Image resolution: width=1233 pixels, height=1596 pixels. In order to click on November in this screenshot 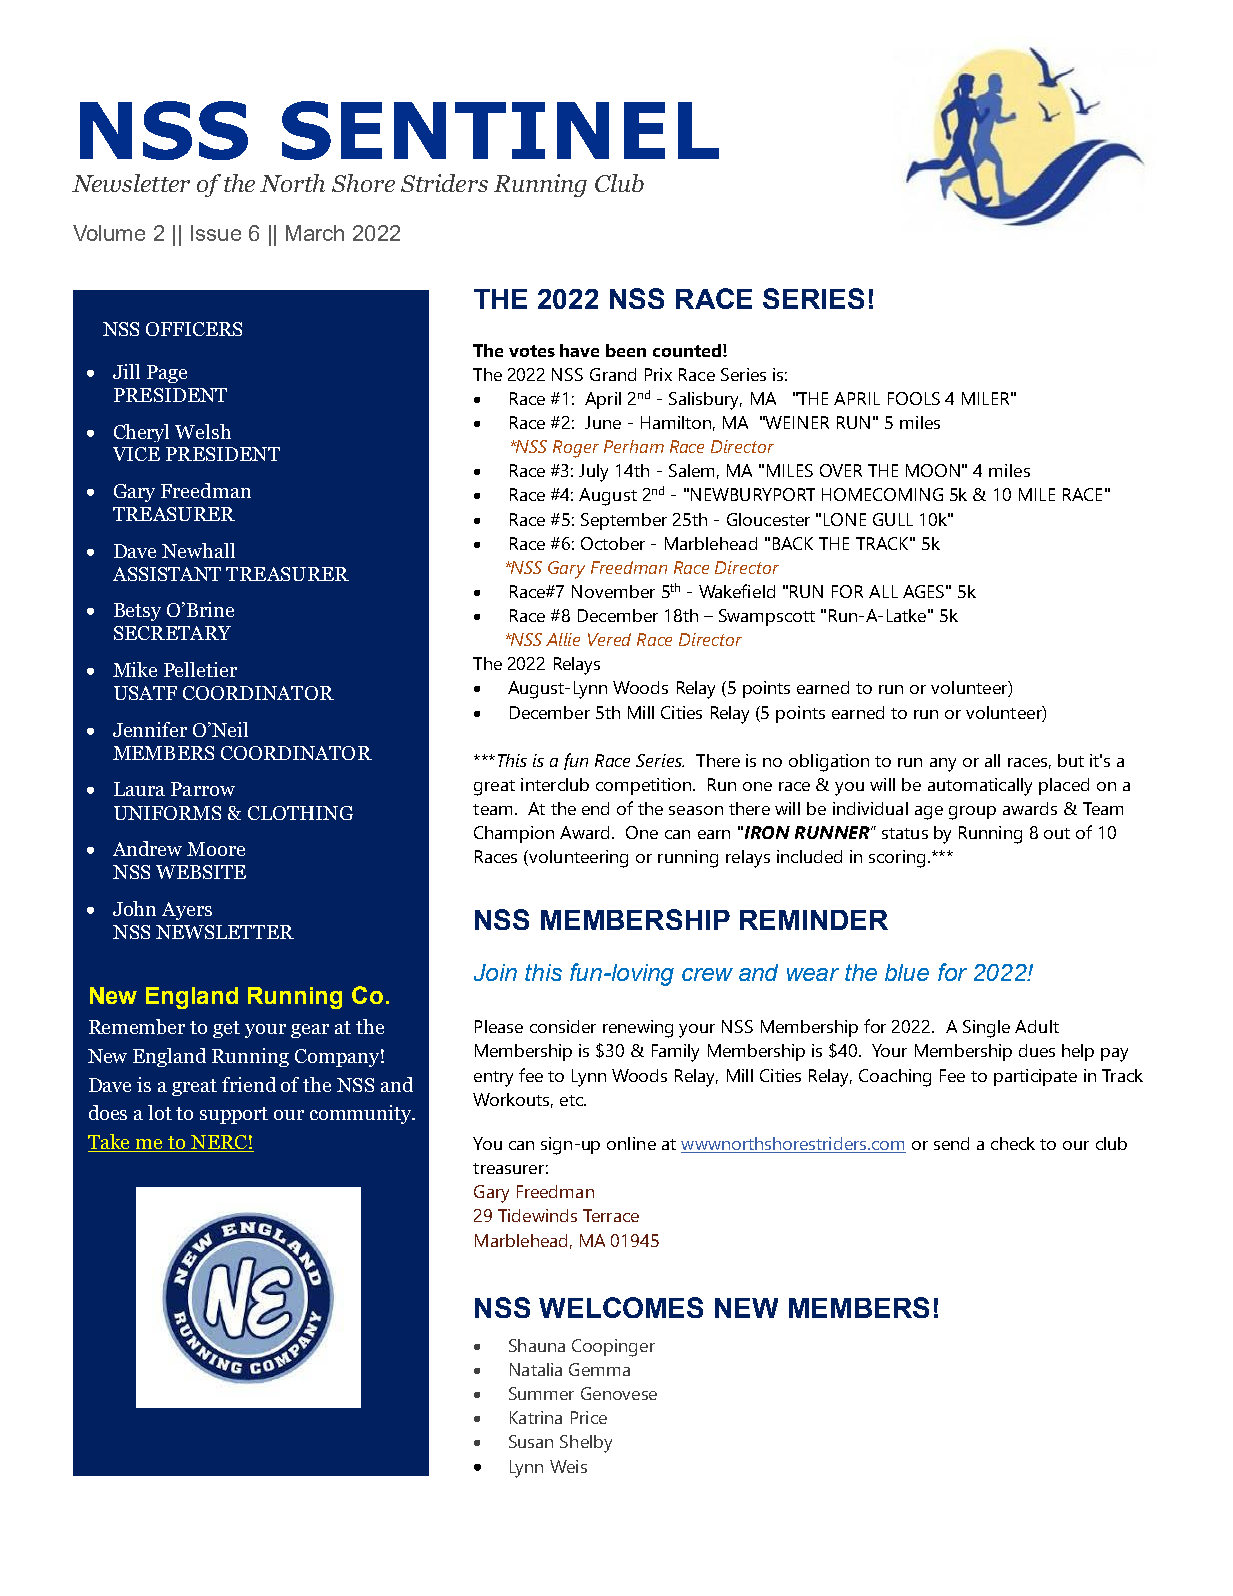, I will do `click(613, 591)`.
